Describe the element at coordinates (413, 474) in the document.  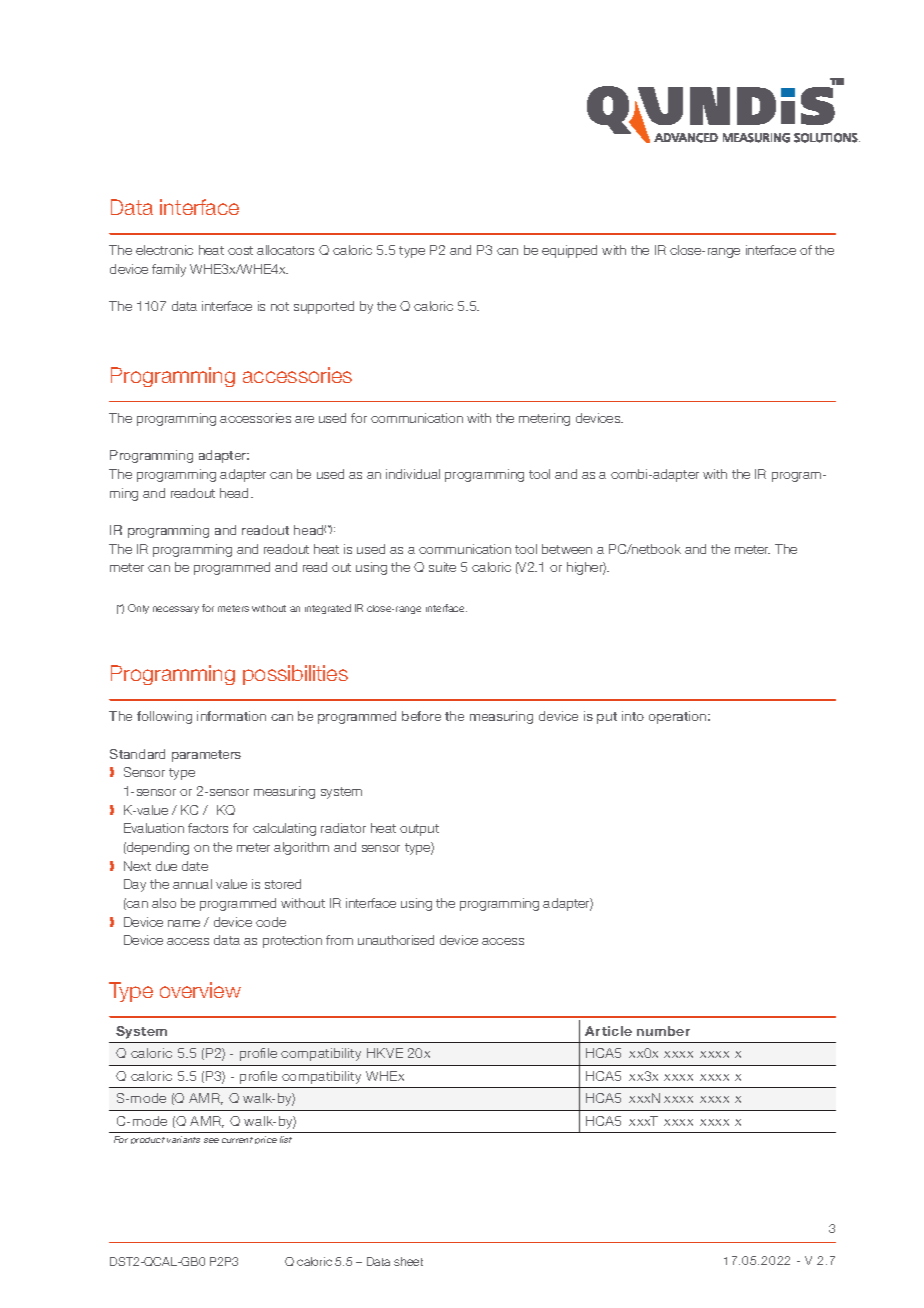
I see `individual` at that location.
